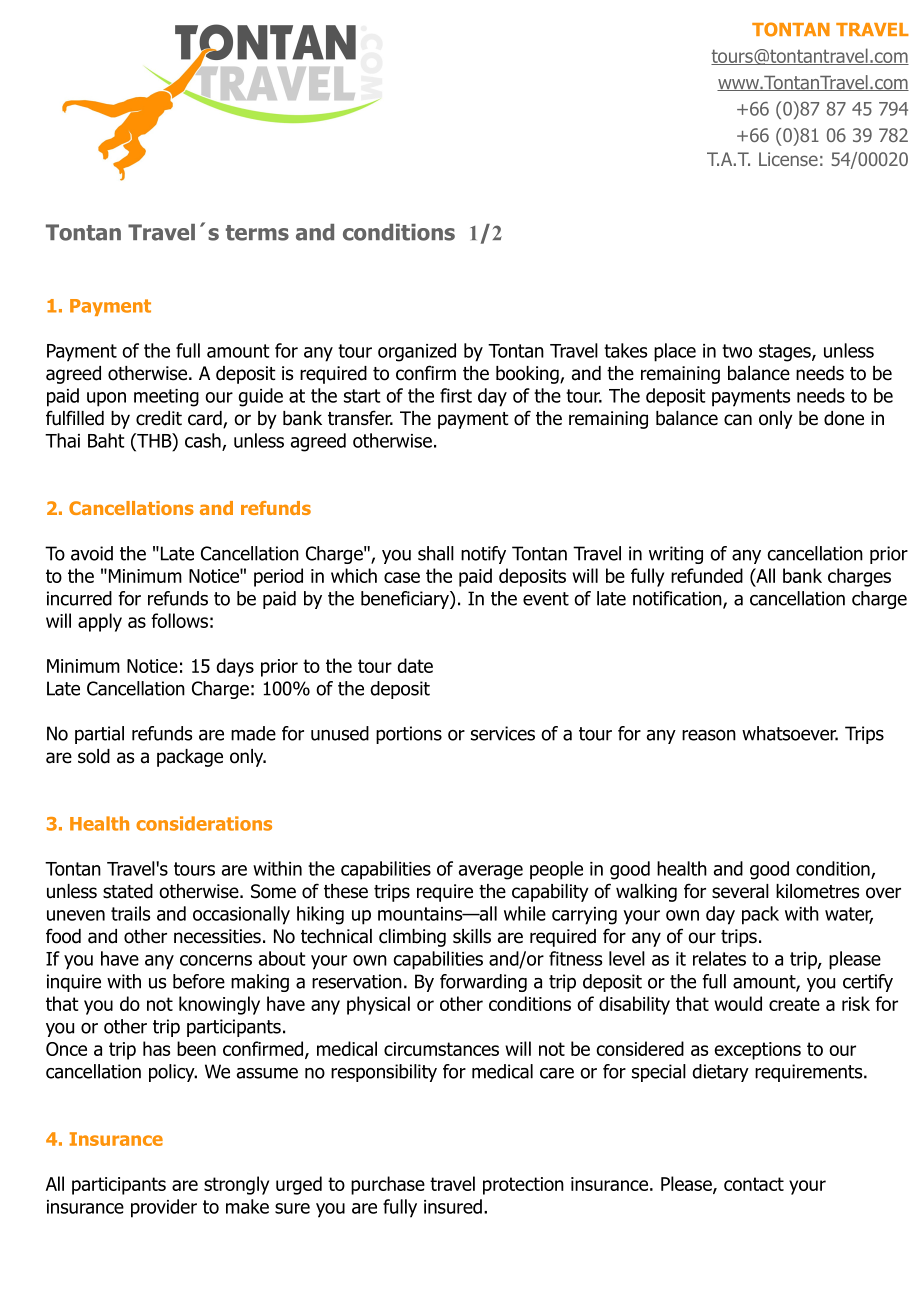 This screenshot has height=1308, width=924. I want to click on terms, so click(257, 233).
